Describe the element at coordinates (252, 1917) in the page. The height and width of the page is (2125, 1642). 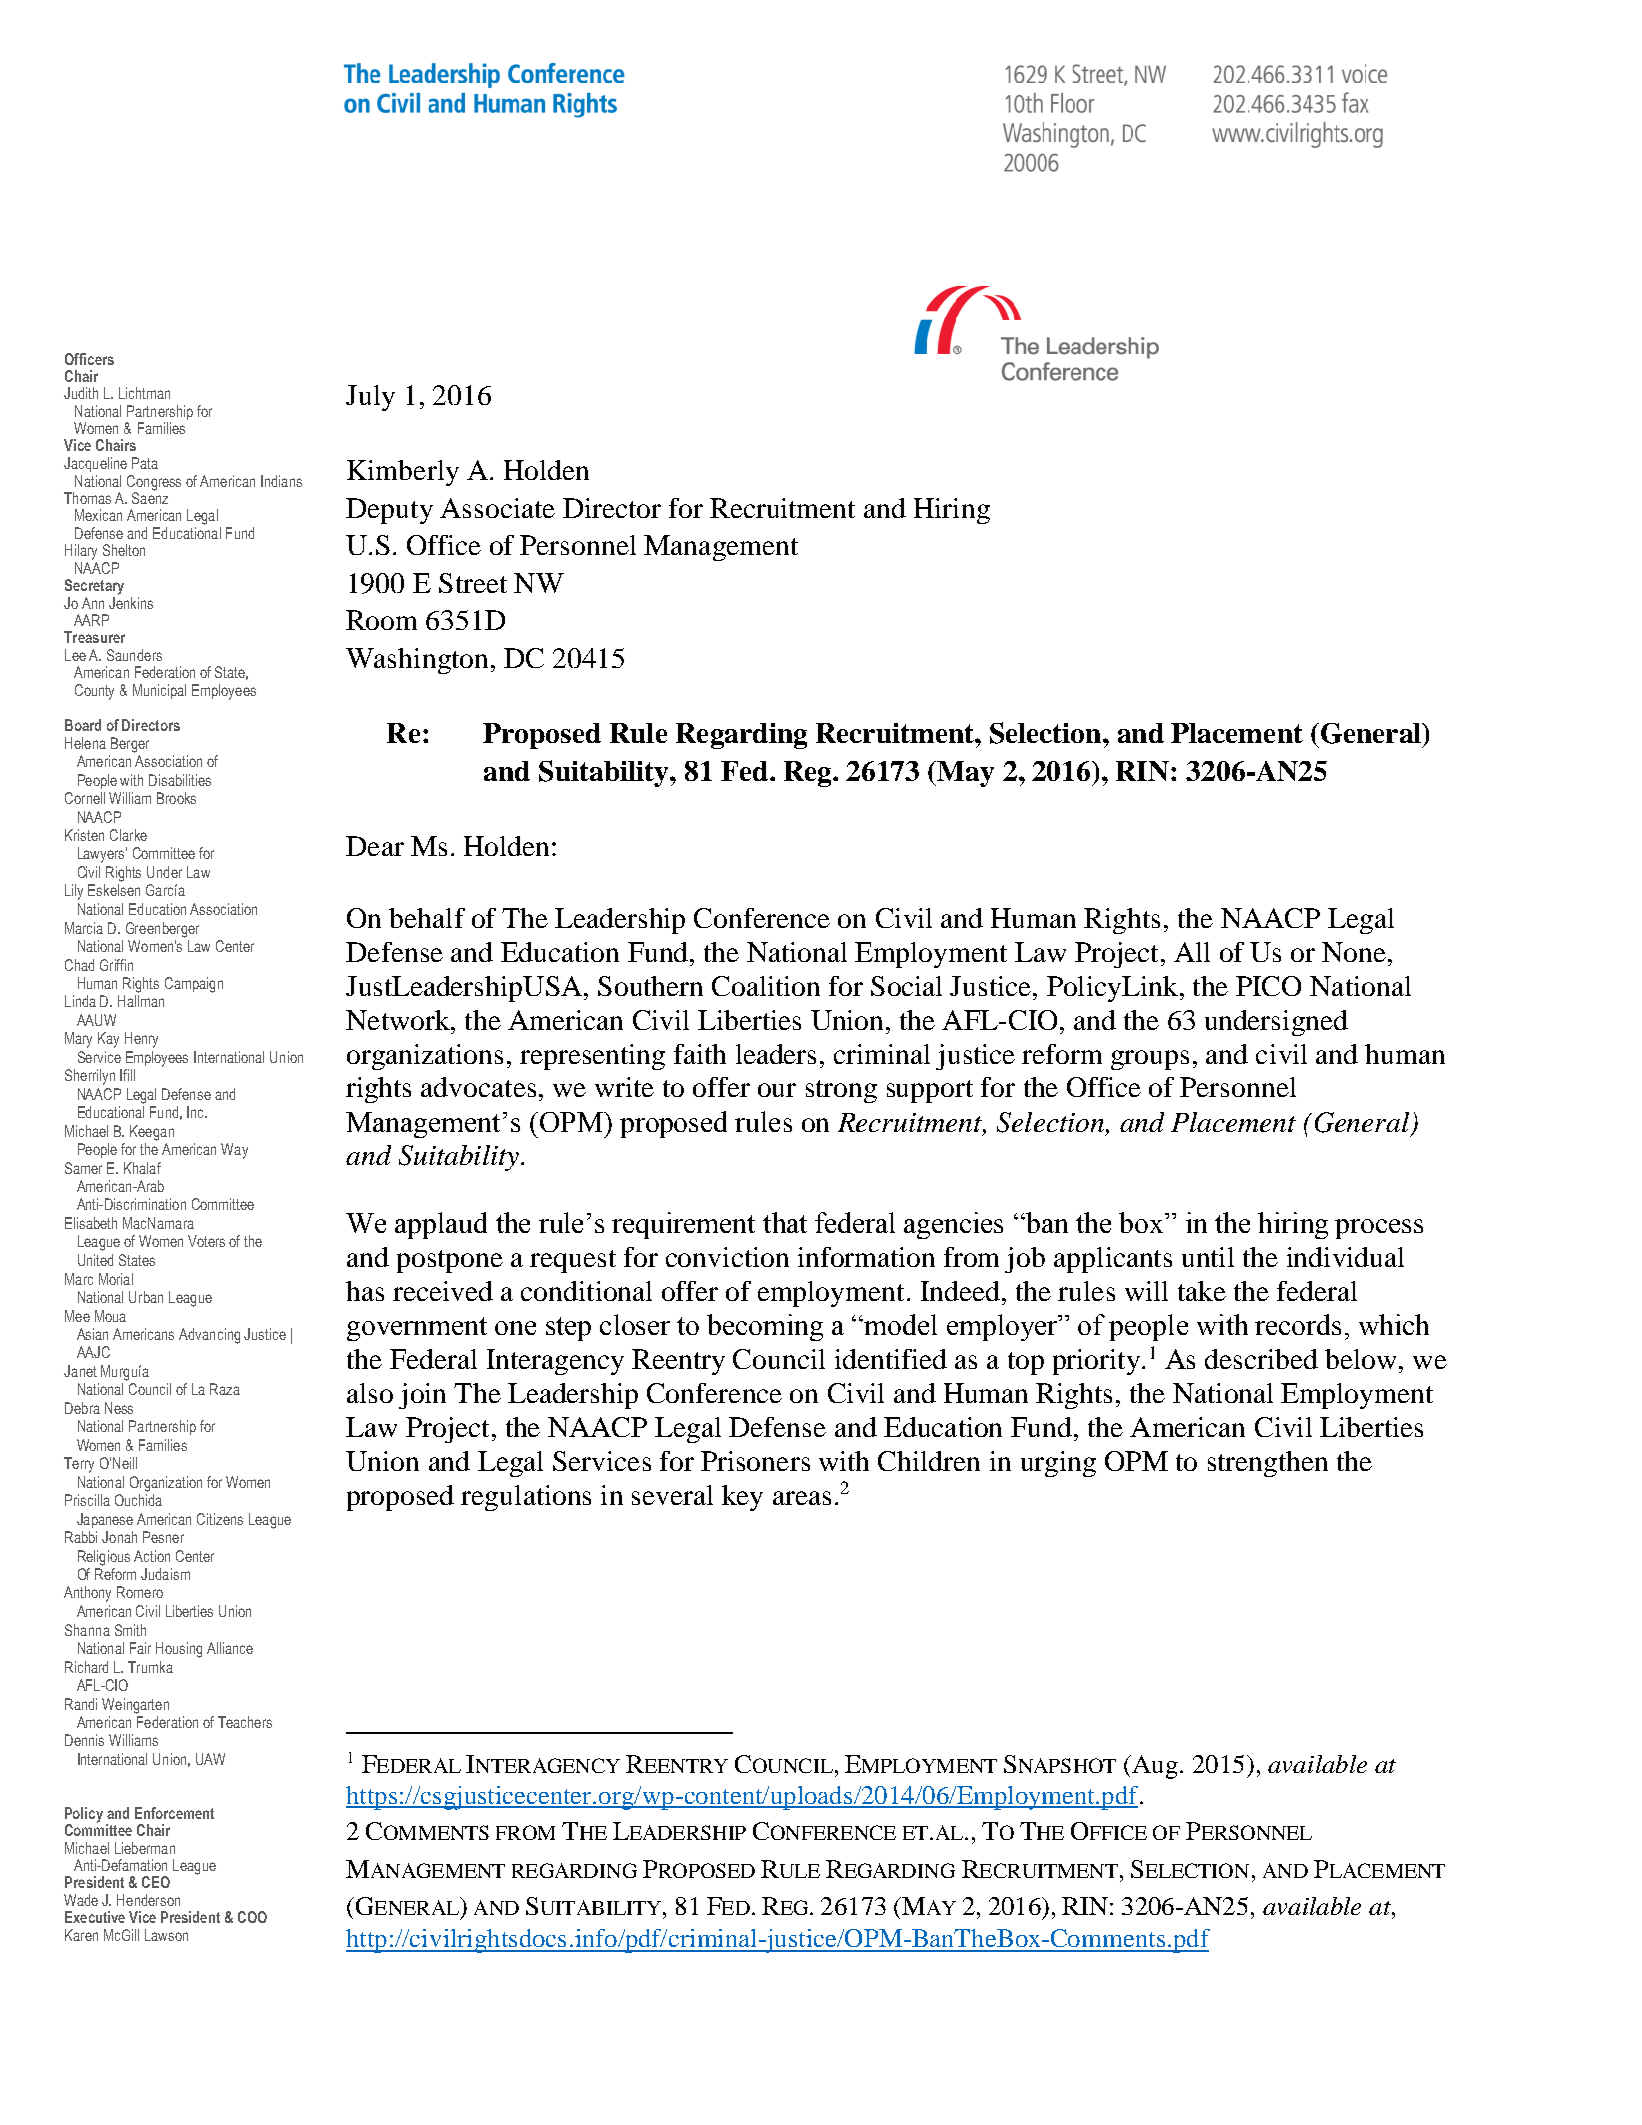
I see `COO` at that location.
